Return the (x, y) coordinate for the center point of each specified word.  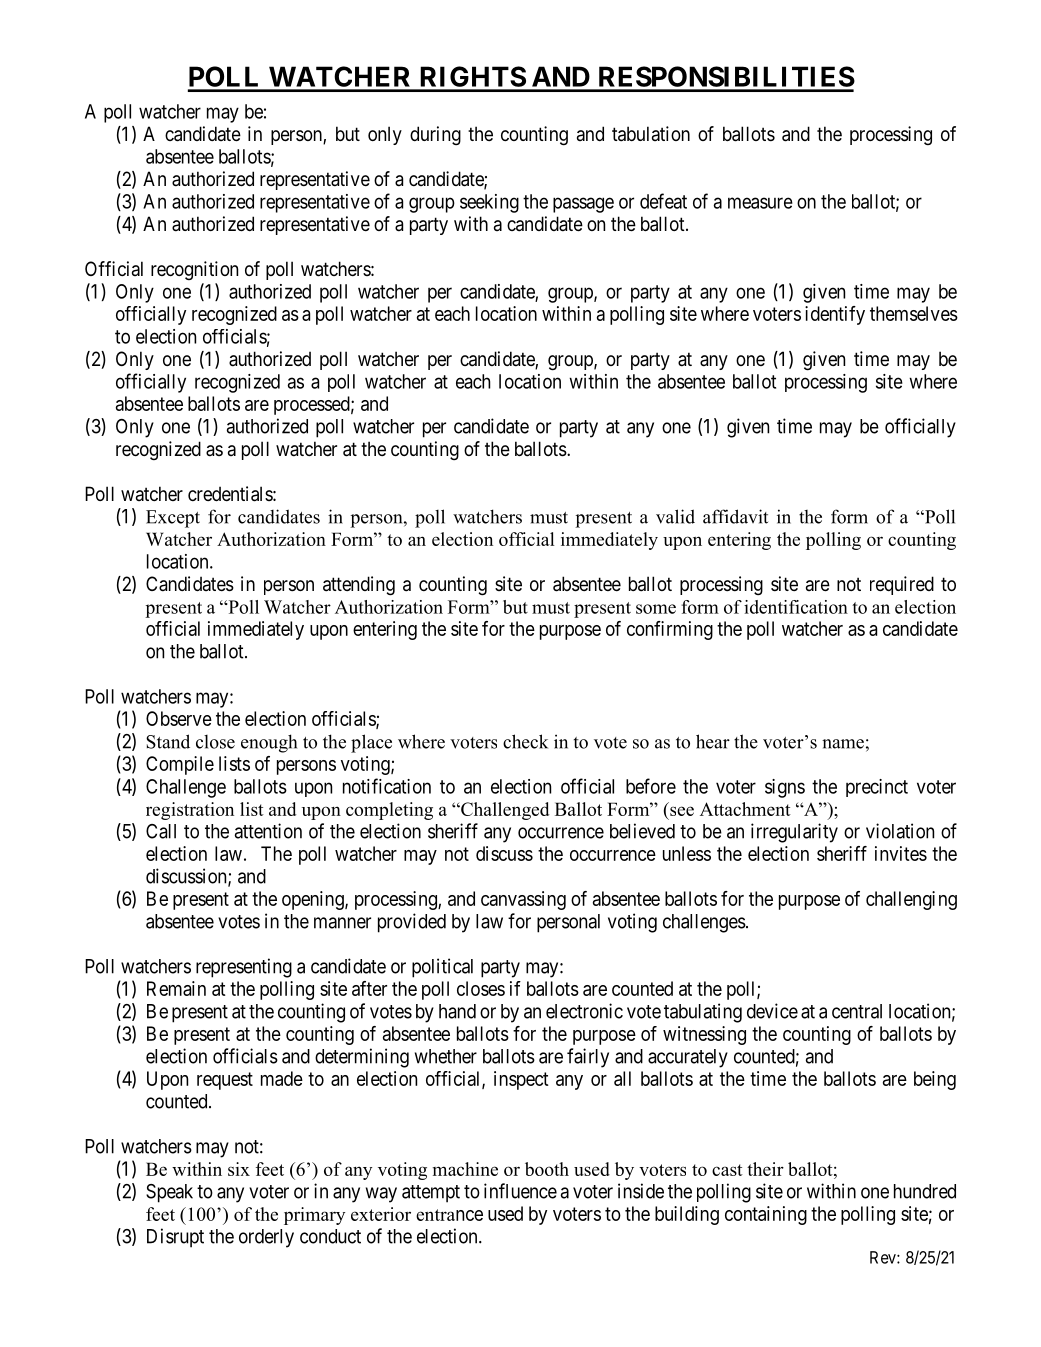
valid (675, 516)
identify (835, 315)
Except (173, 519)
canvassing (523, 900)
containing (766, 1215)
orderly (266, 1238)
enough (269, 743)
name (843, 744)
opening (314, 900)
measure (760, 203)
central (857, 1011)
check (525, 741)
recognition (194, 270)
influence (520, 1191)
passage (583, 205)
